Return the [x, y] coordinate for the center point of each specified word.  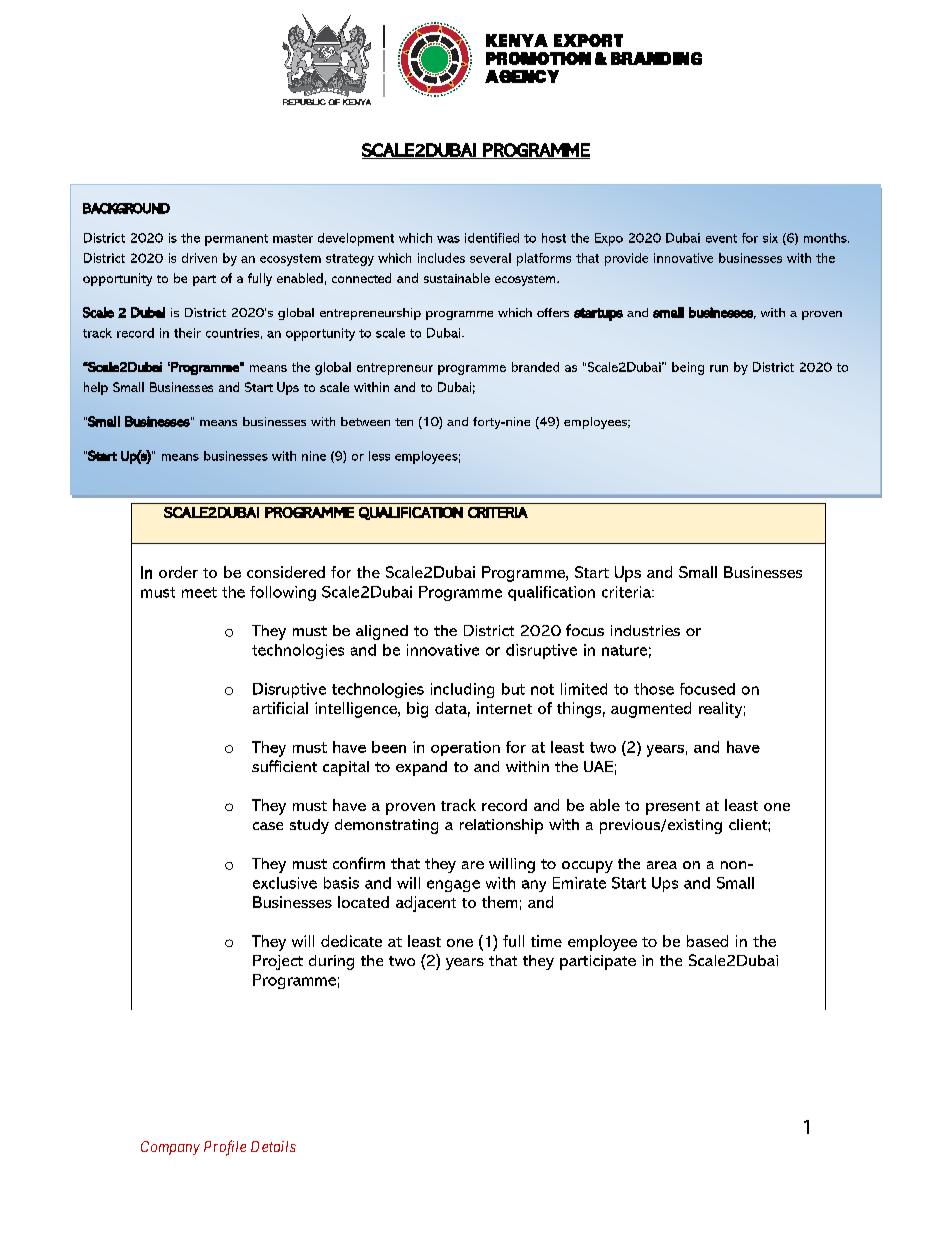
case [268, 826]
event [721, 238]
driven [199, 258]
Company [170, 1148]
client [749, 824]
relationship [501, 826]
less [379, 456]
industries [645, 630]
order [178, 572]
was [448, 239]
